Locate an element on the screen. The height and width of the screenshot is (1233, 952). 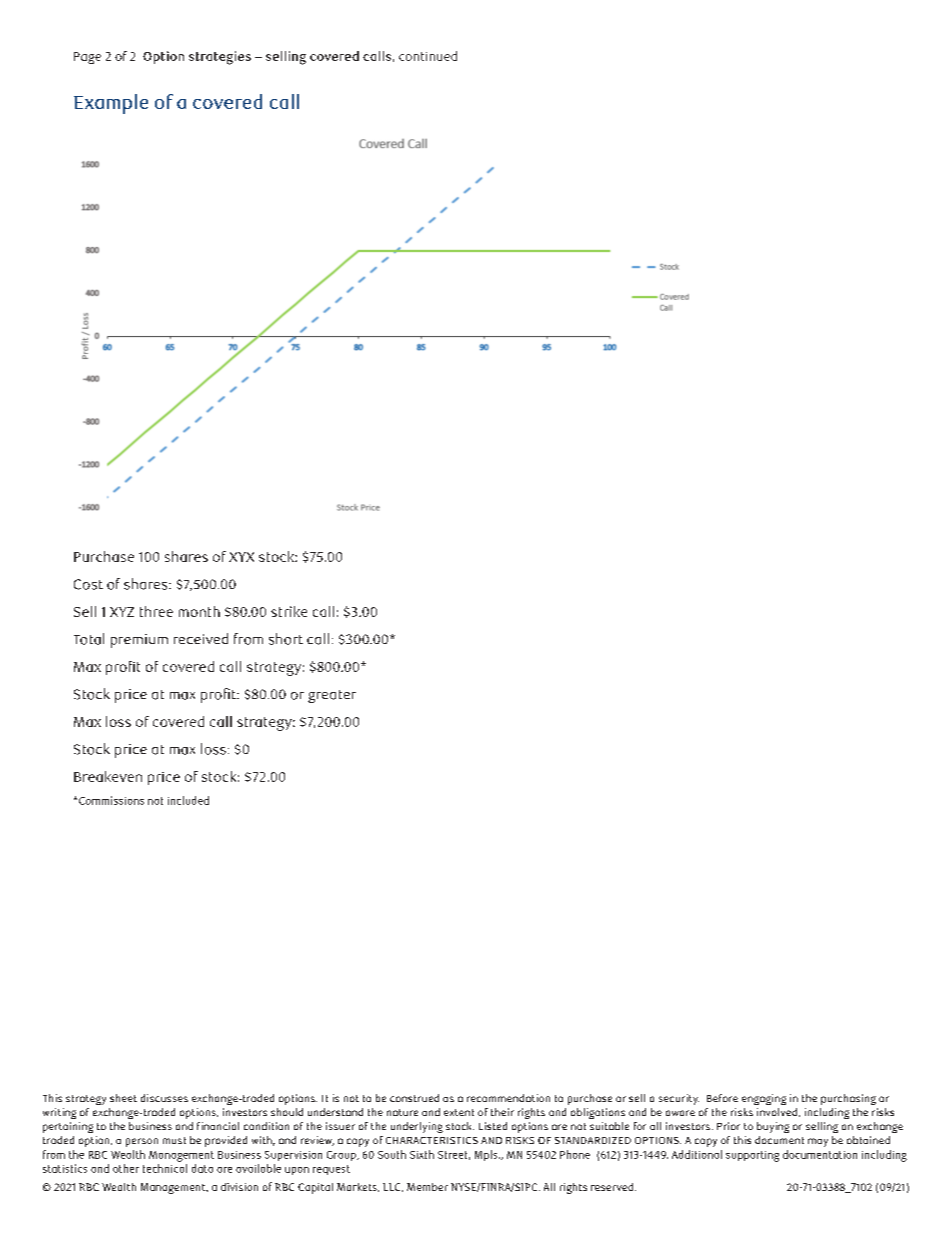
technical is located at coordinates (165, 1167).
